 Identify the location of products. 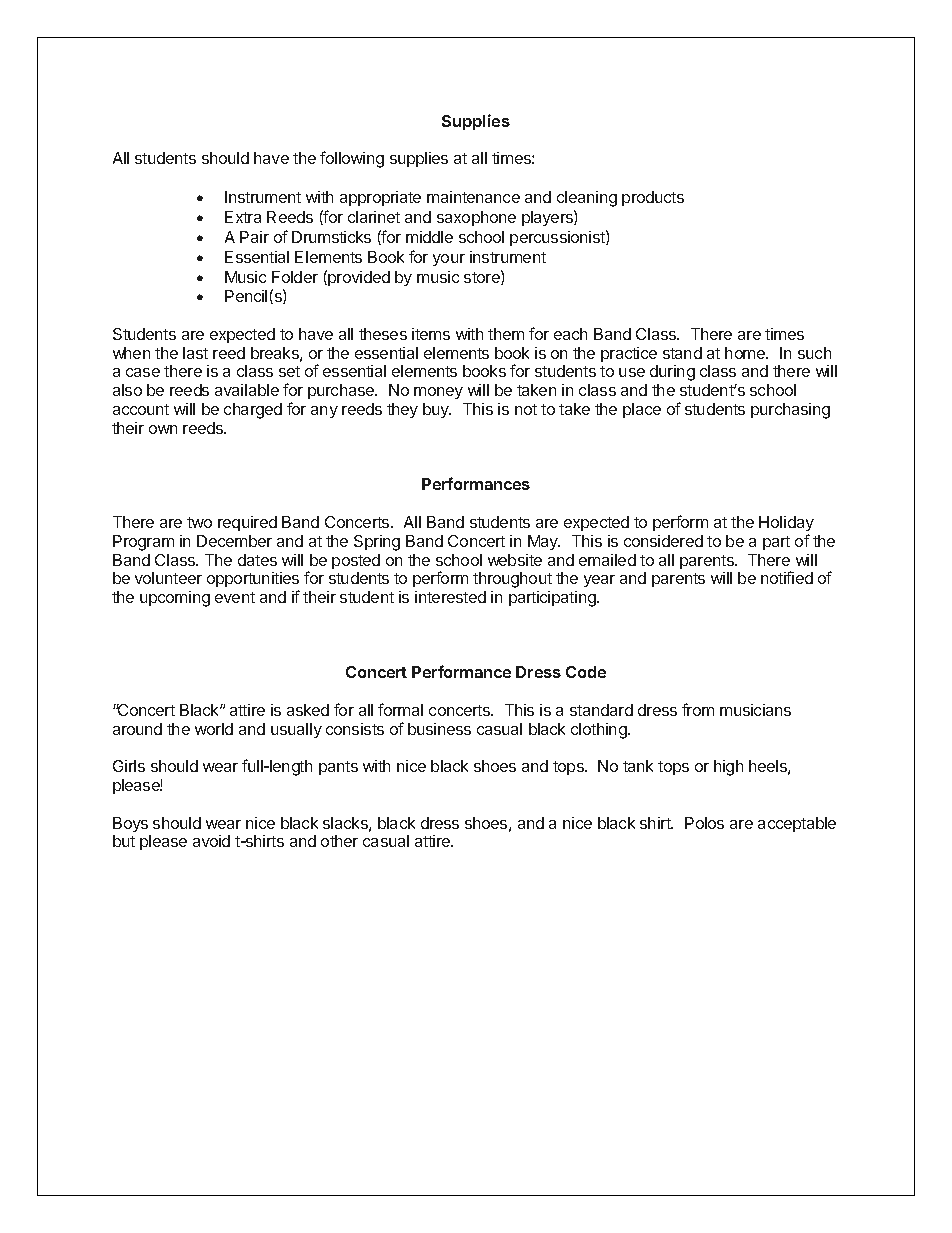
(653, 198).
